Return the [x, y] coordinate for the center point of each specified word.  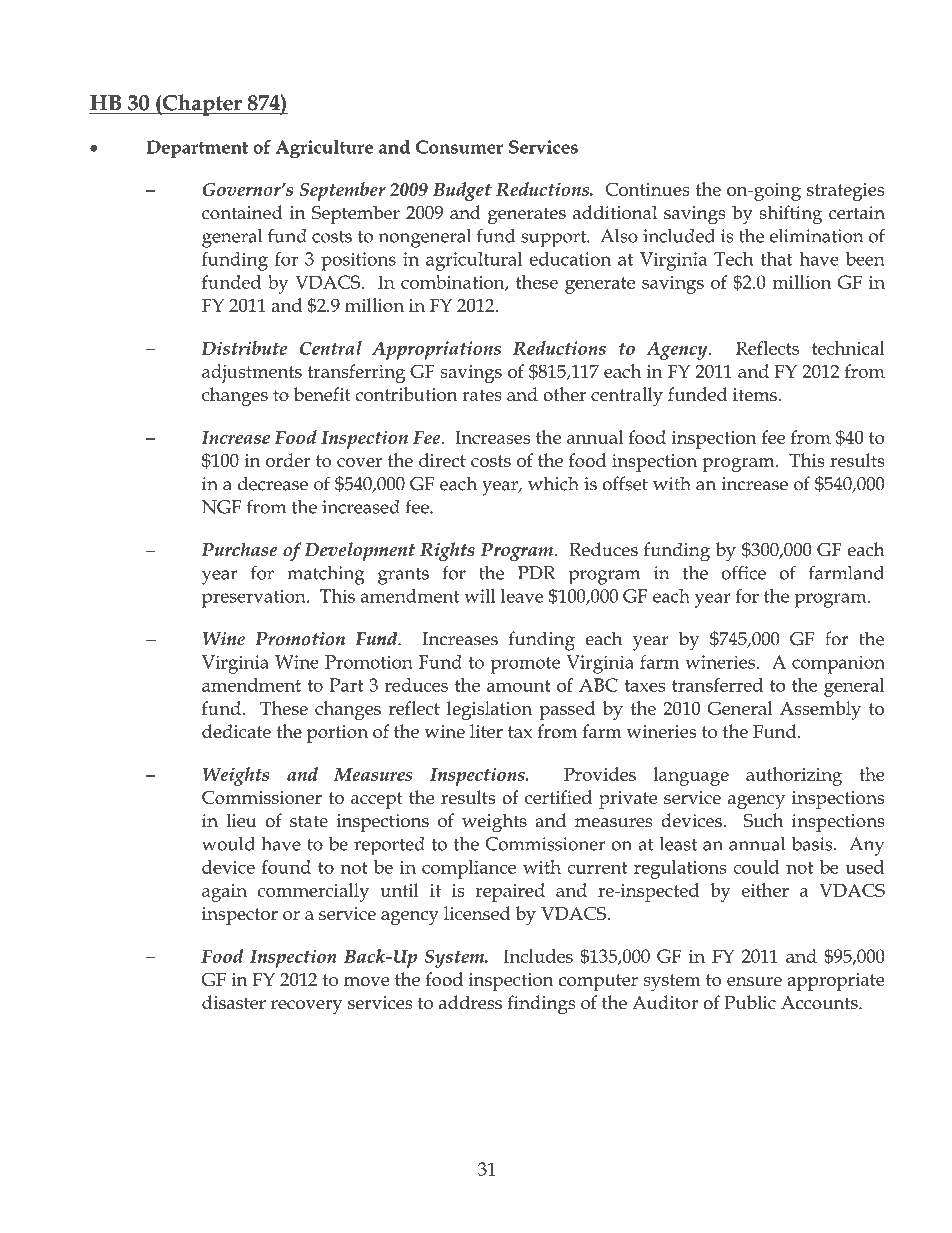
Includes [538, 956]
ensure [754, 981]
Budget [462, 191]
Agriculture [324, 149]
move [367, 981]
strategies [845, 192]
